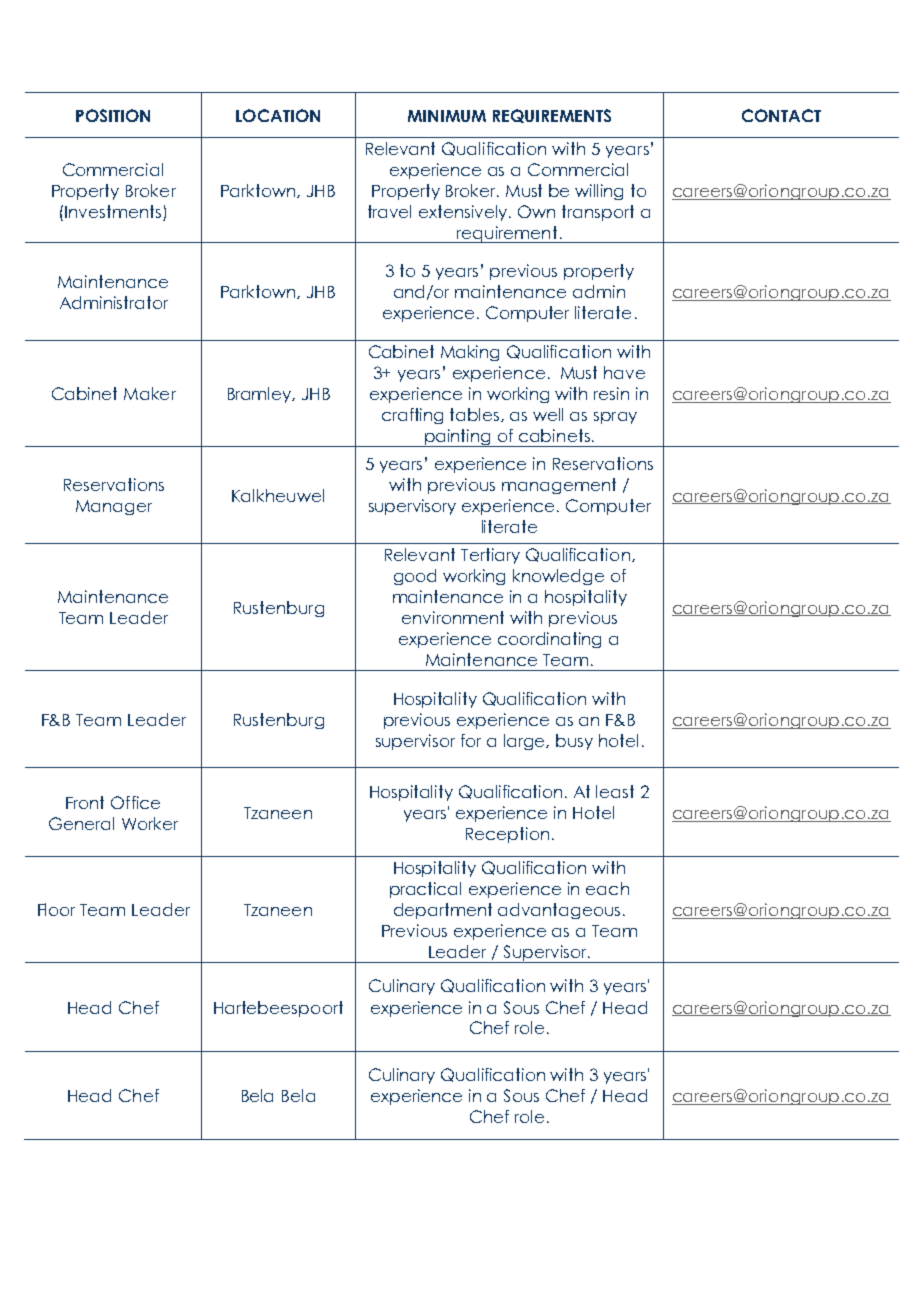 This screenshot has width=924, height=1308. What do you see at coordinates (412, 416) in the screenshot?
I see `crafting` at bounding box center [412, 416].
